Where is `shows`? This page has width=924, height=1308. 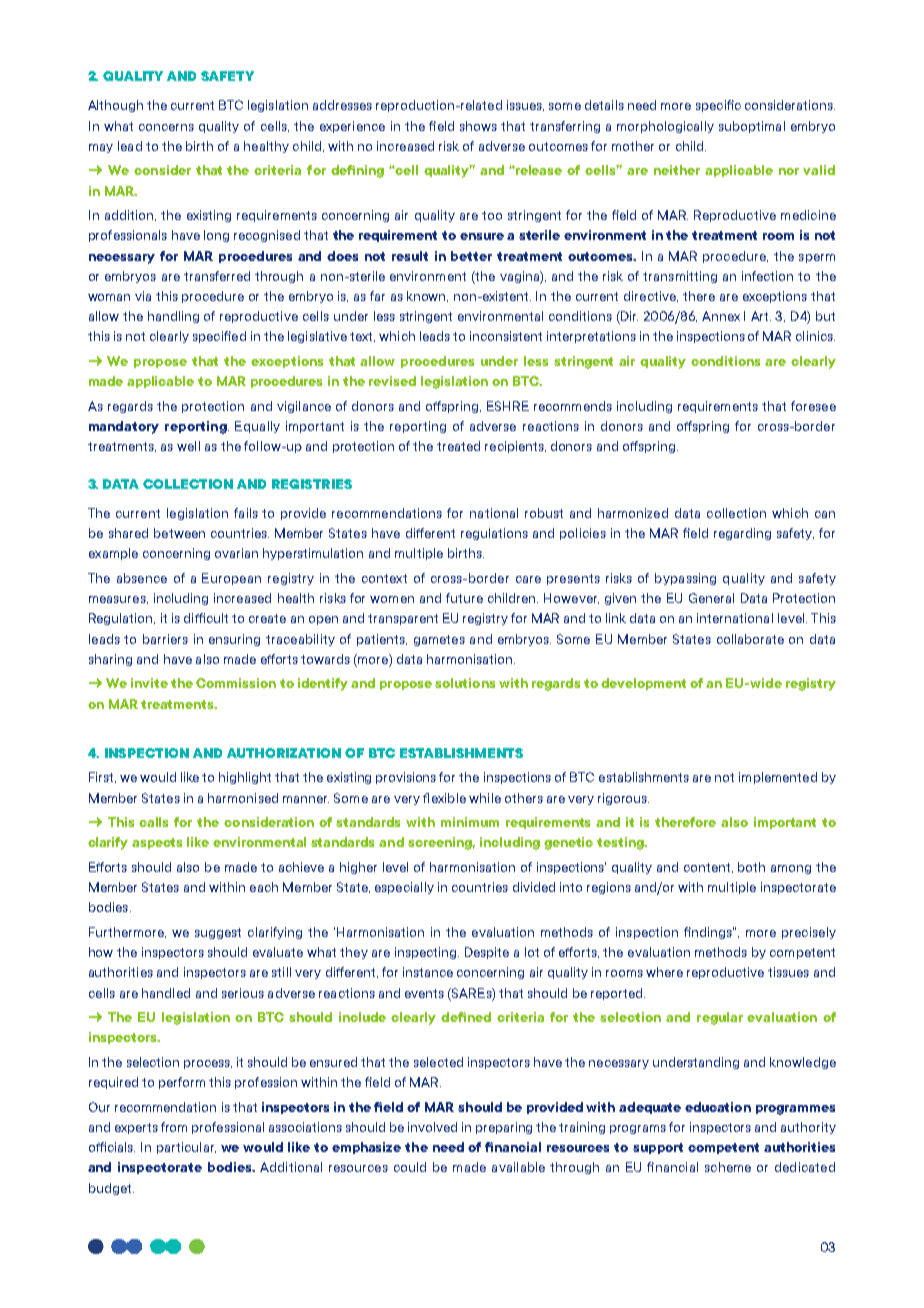 shows is located at coordinates (478, 126).
